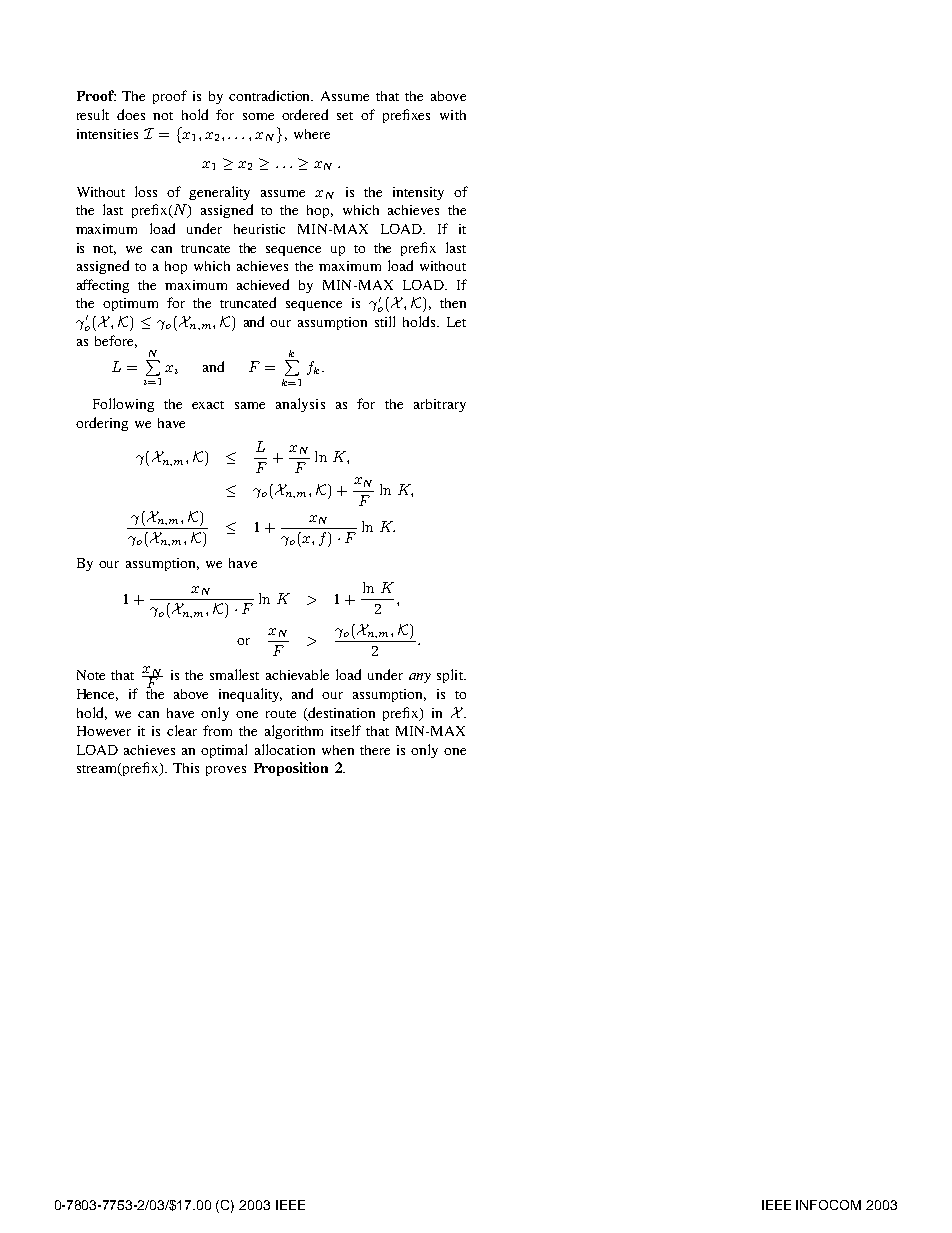 Image resolution: width=952 pixels, height=1233 pixels. Describe the element at coordinates (451, 676) in the document. I see `split` at that location.
